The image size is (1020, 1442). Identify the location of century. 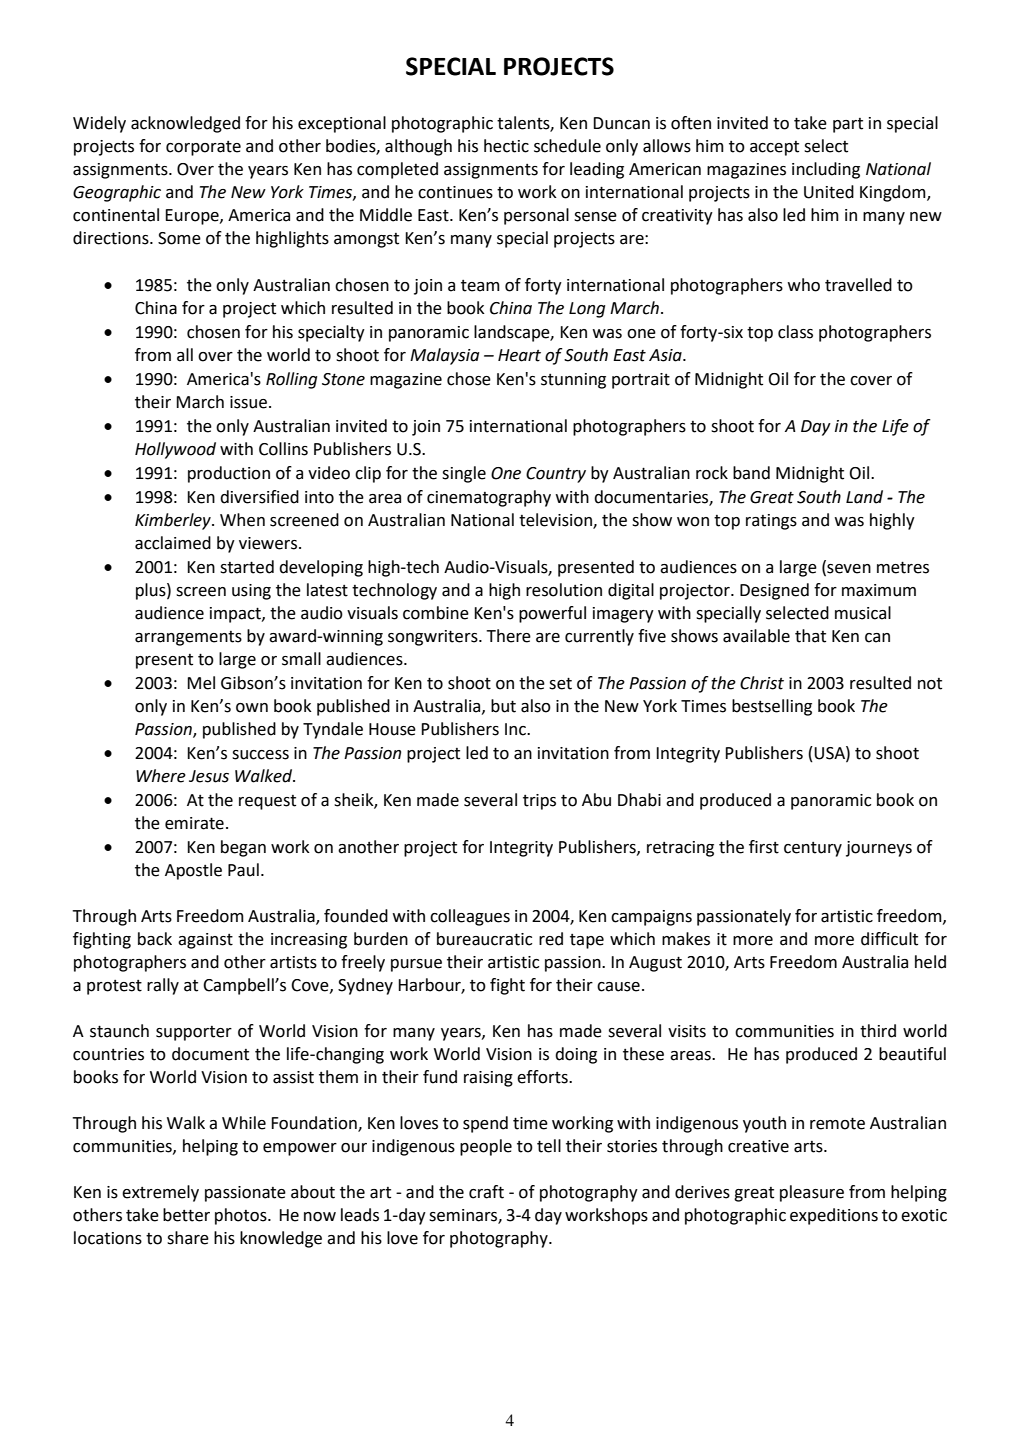
(813, 849).
